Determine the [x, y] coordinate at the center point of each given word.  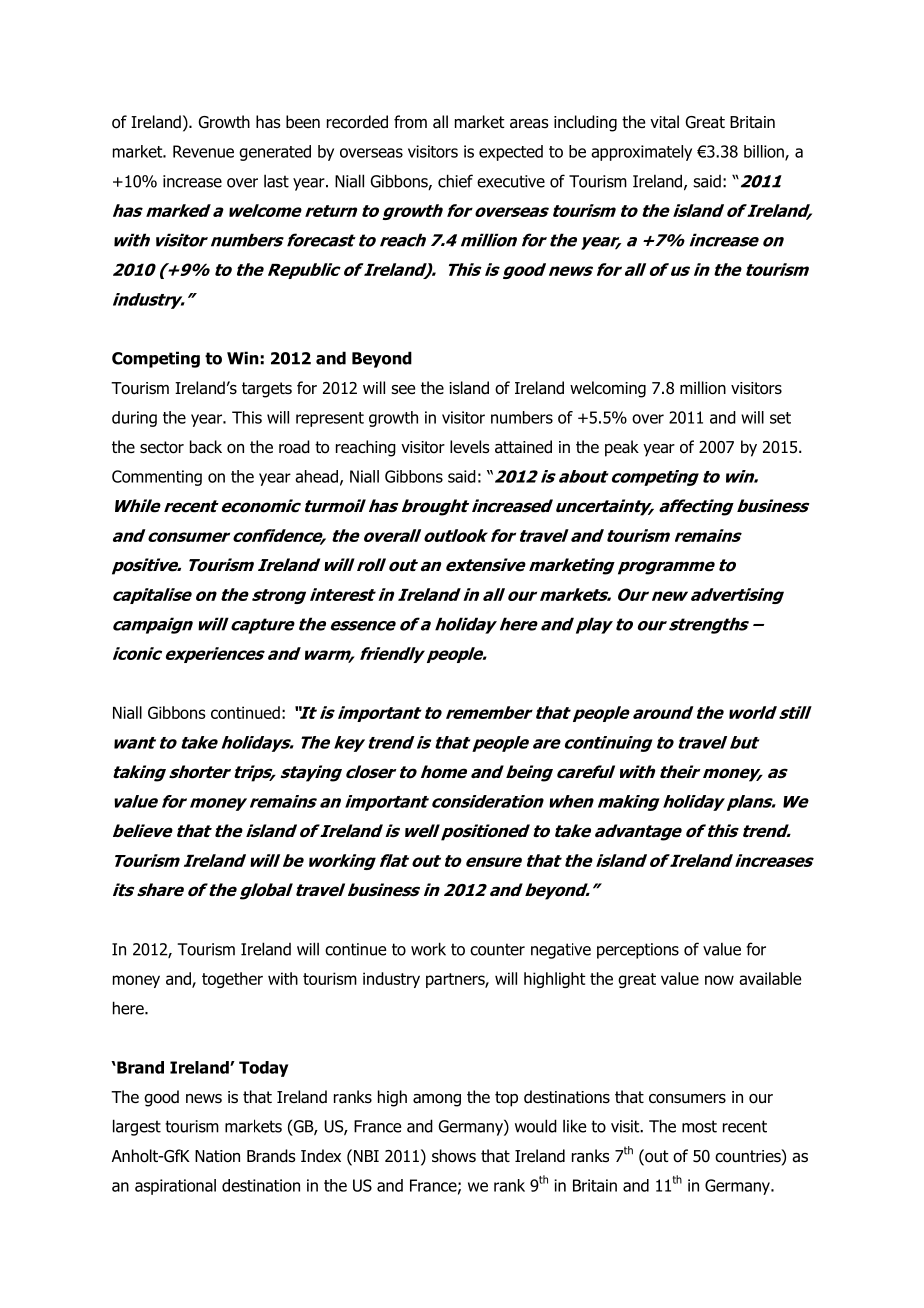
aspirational [175, 1187]
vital [664, 122]
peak [622, 448]
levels [470, 446]
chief [455, 181]
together [232, 980]
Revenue [203, 151]
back [206, 447]
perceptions [638, 951]
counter [497, 949]
